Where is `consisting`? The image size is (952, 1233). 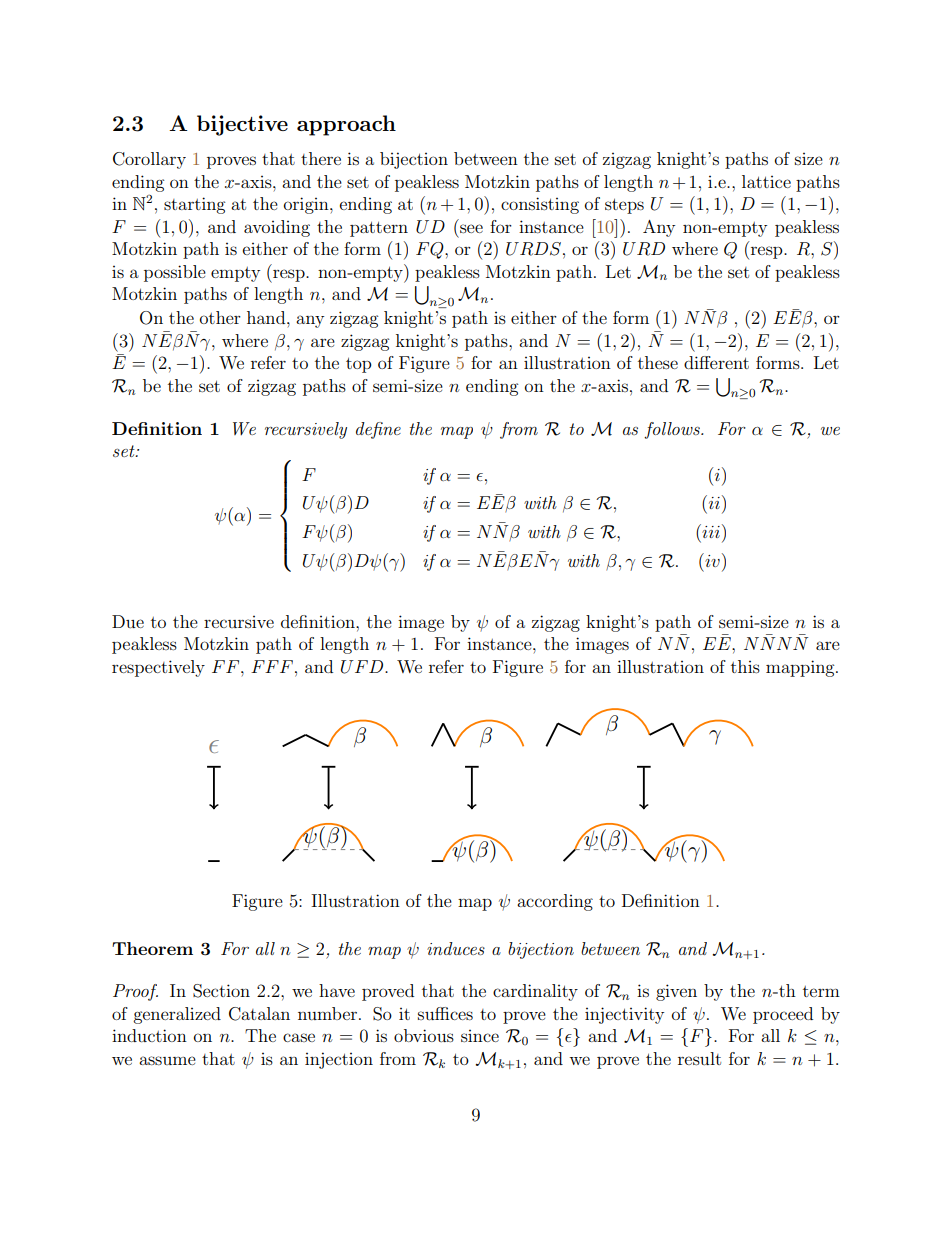 consisting is located at coordinates (540, 205).
